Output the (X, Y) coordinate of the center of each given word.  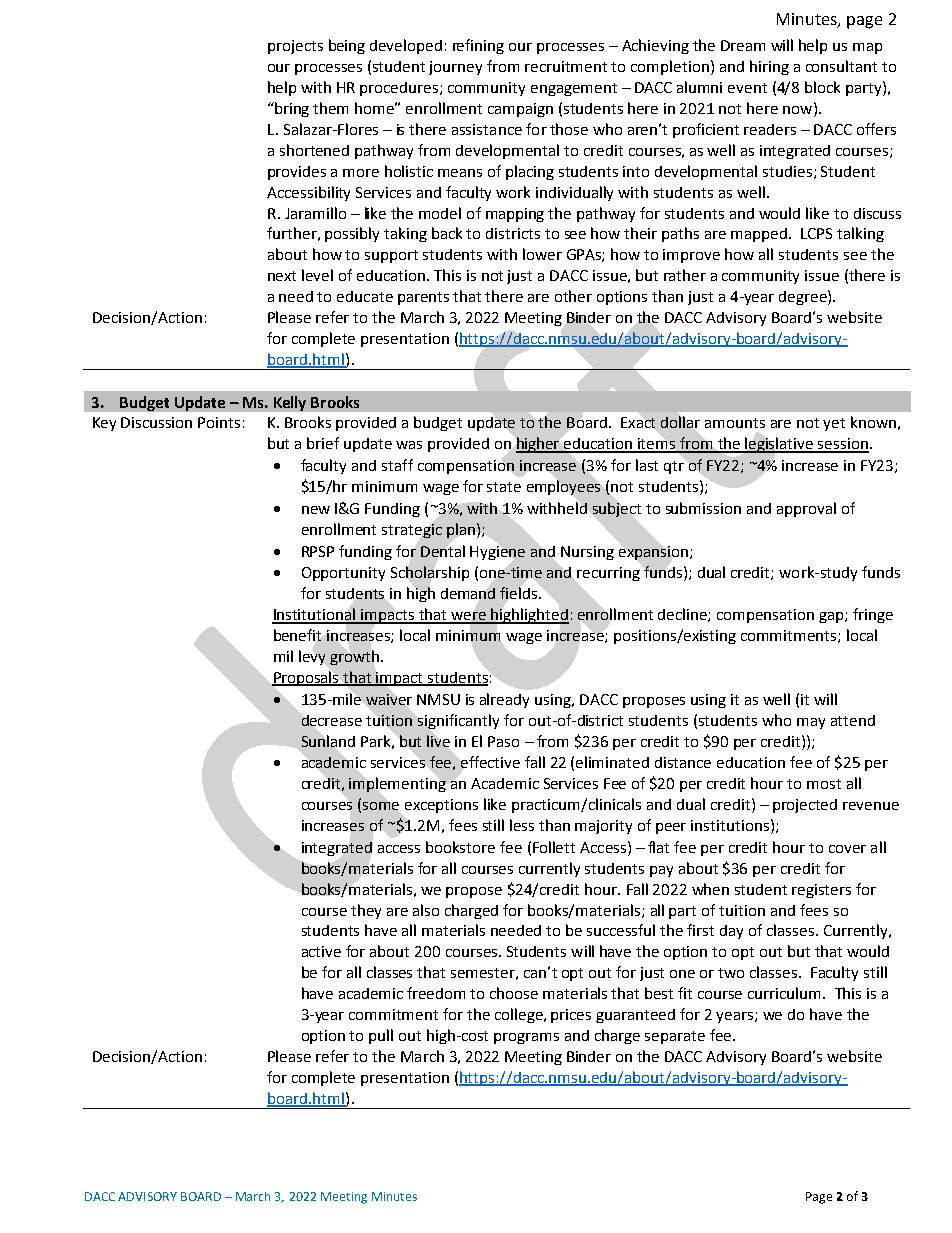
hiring (769, 67)
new (316, 510)
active (321, 951)
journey (455, 68)
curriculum (786, 993)
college (520, 1015)
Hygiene (497, 553)
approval (806, 509)
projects (295, 47)
